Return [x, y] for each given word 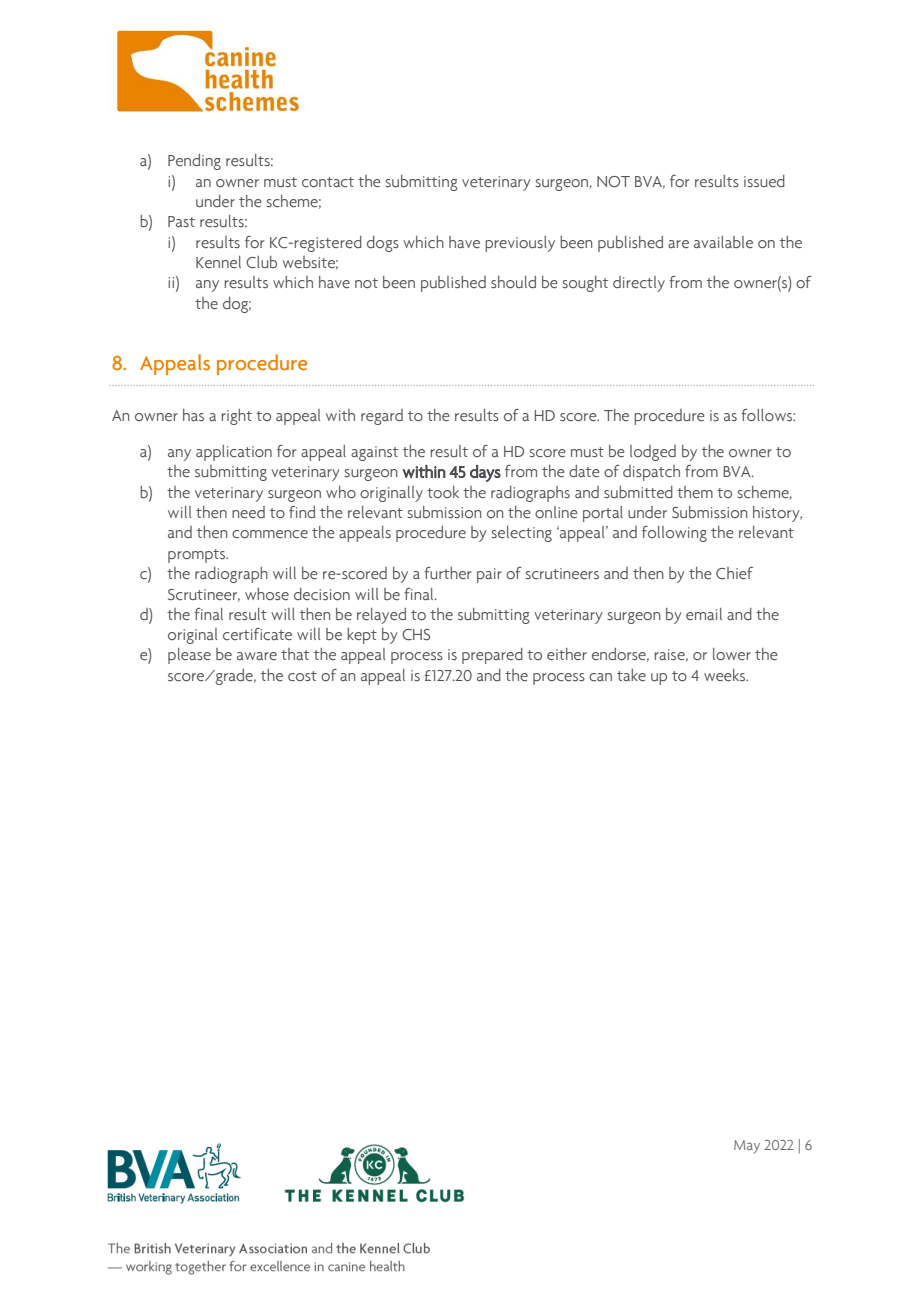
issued [764, 181]
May [747, 1146]
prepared [492, 656]
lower [732, 654]
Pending [194, 162]
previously [520, 244]
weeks [726, 675]
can [600, 677]
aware [257, 656]
